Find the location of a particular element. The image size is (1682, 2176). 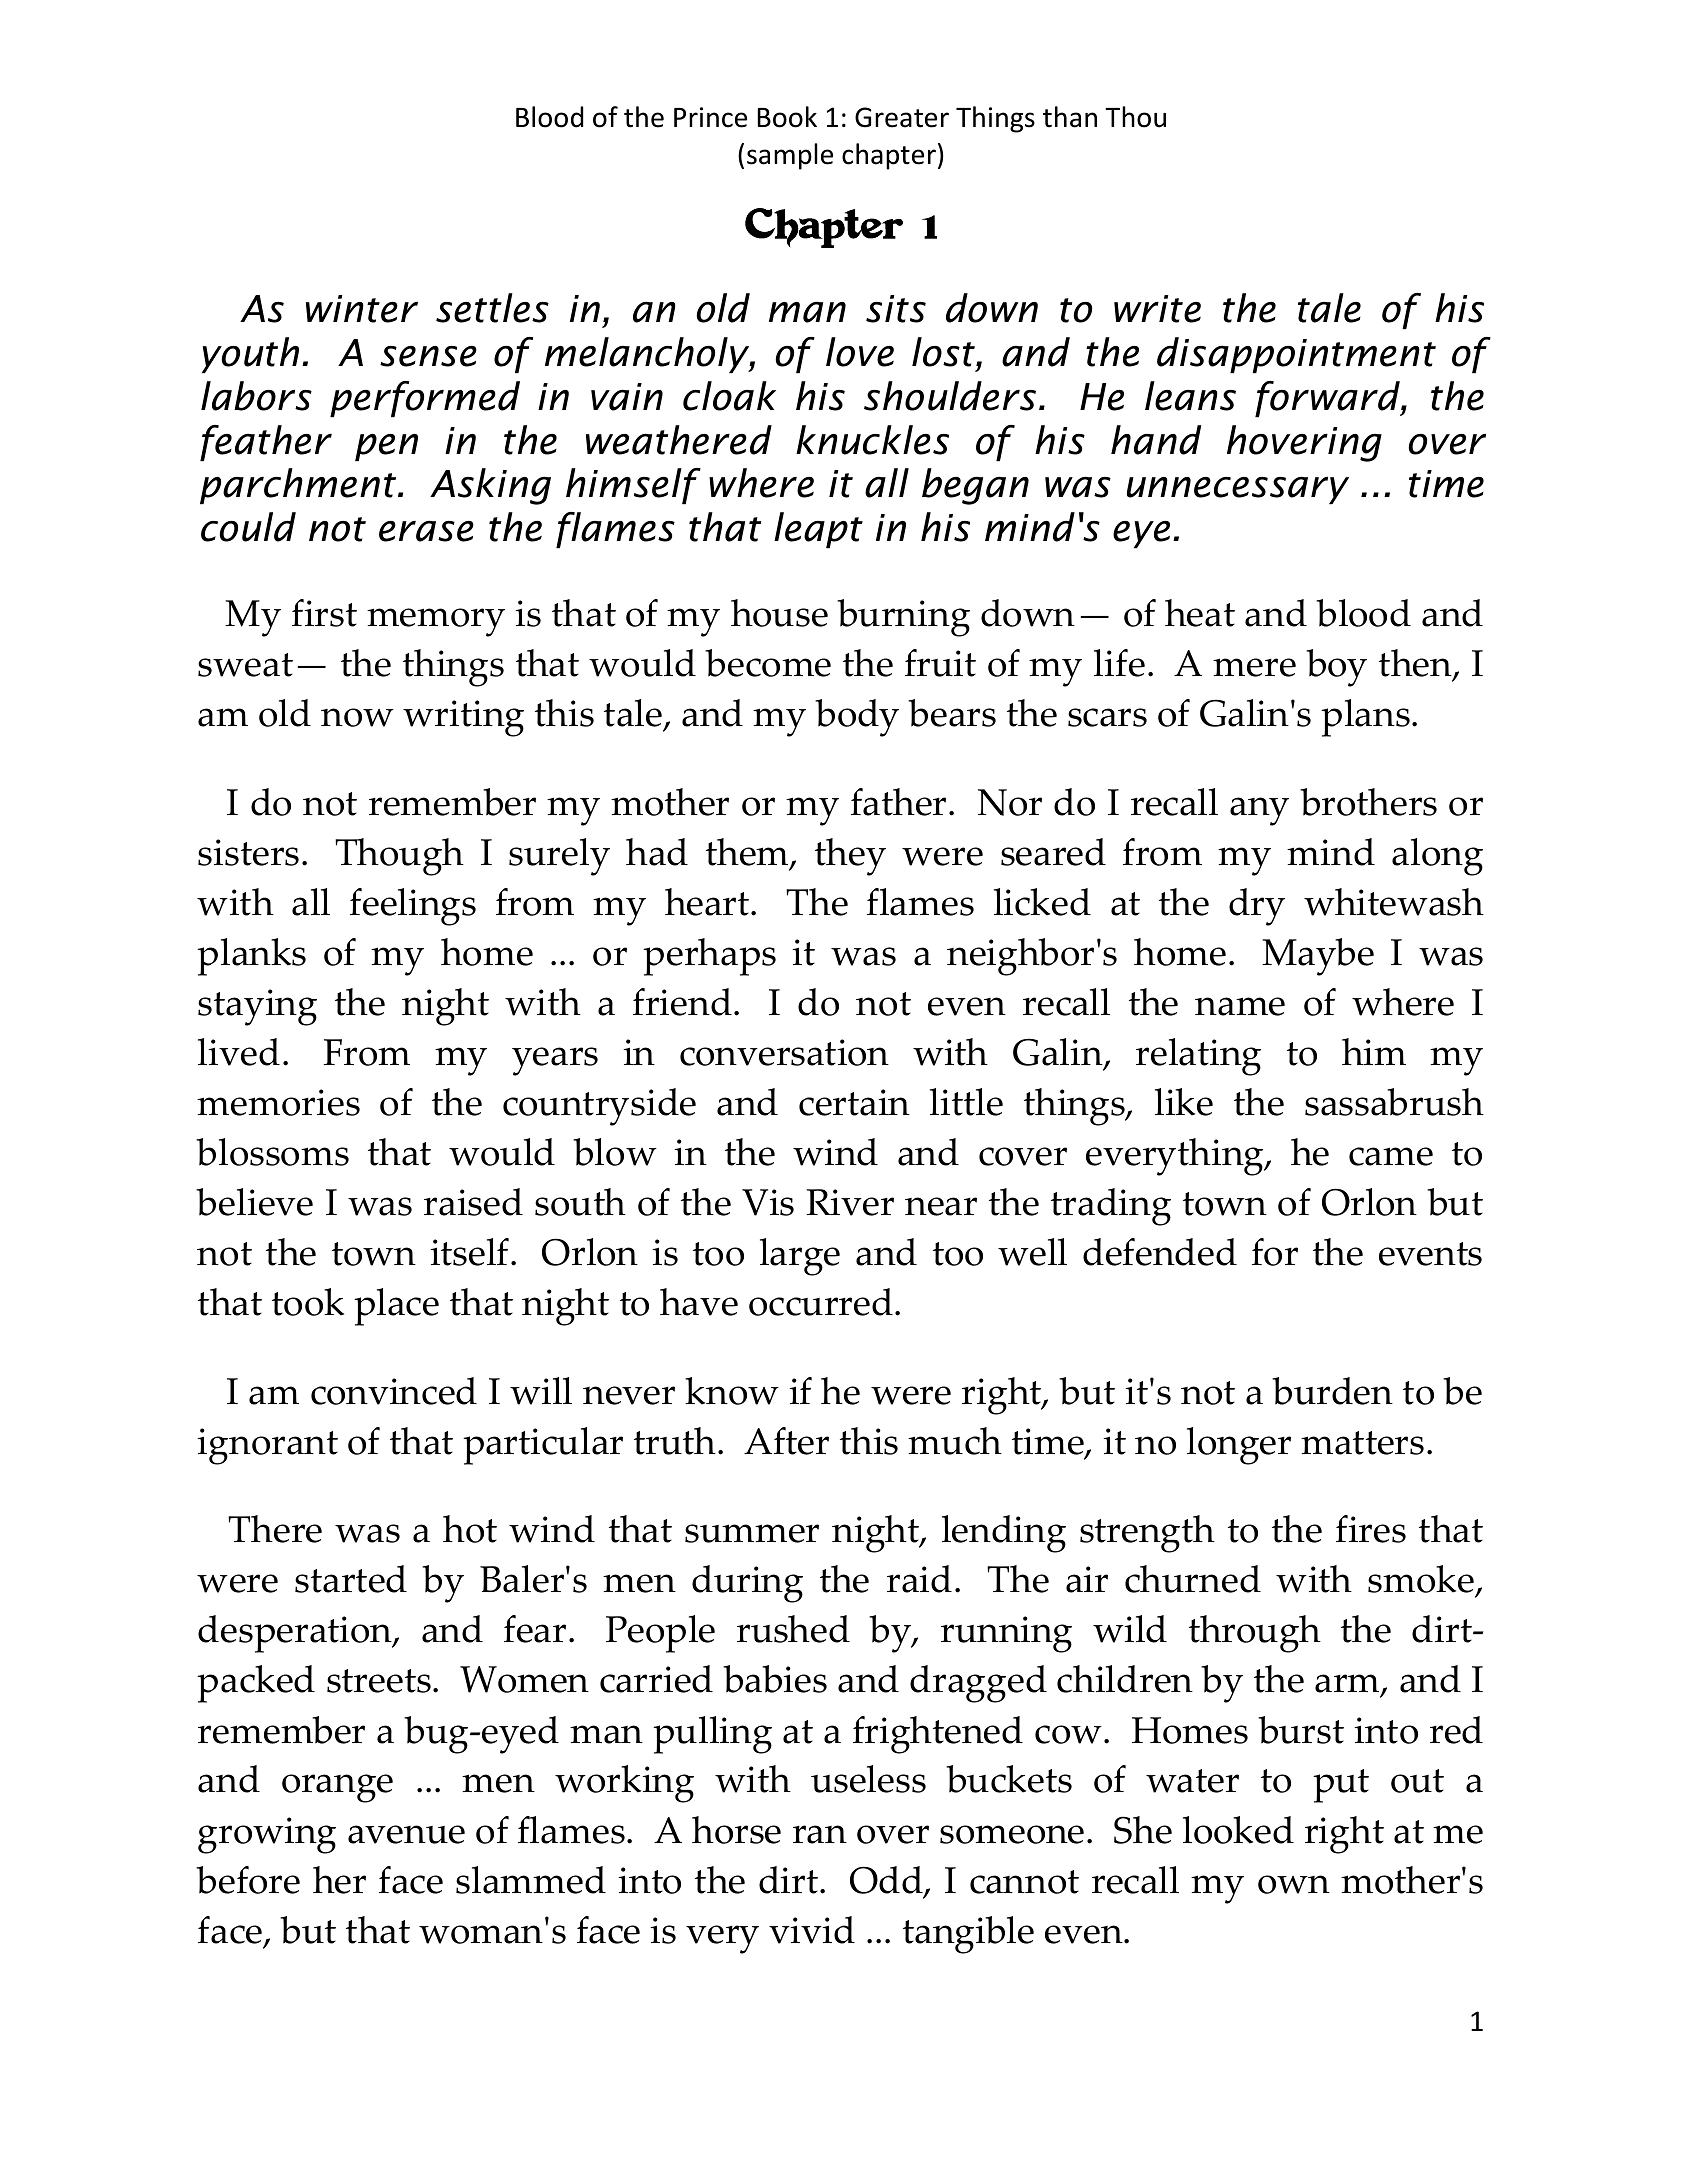

After is located at coordinates (786, 1441).
